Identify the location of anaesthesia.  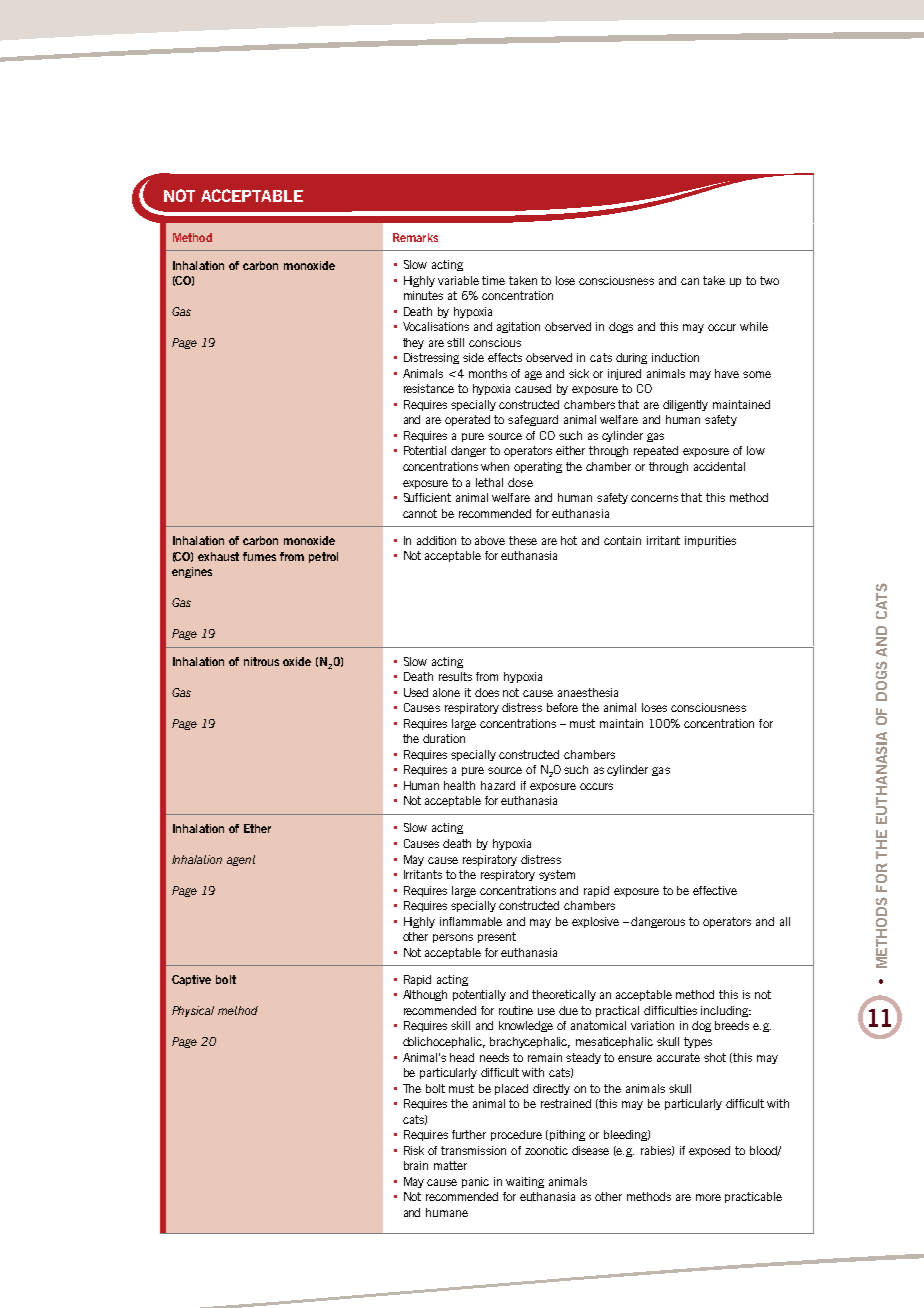
(588, 692).
